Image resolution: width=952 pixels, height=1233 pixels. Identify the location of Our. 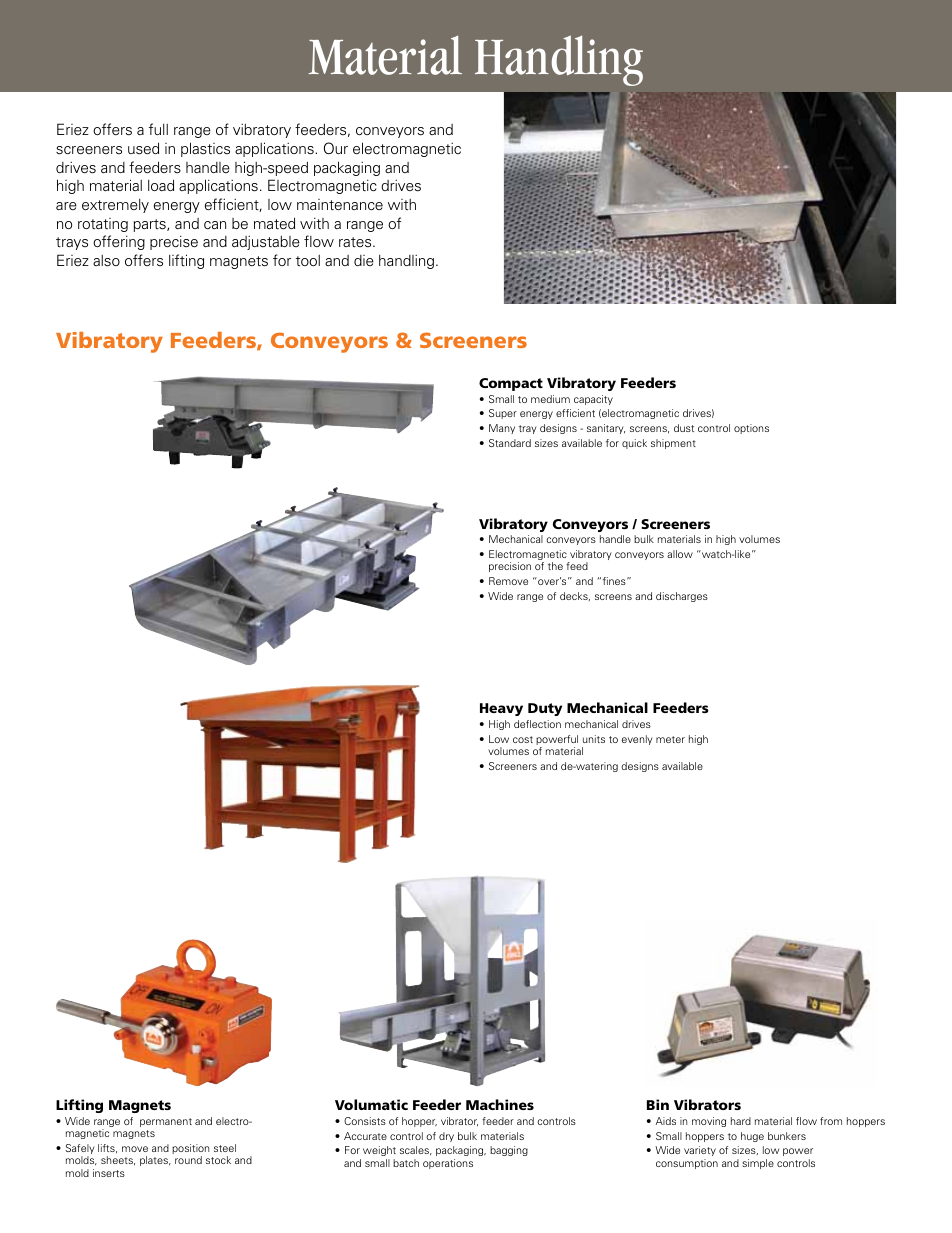
(336, 148).
